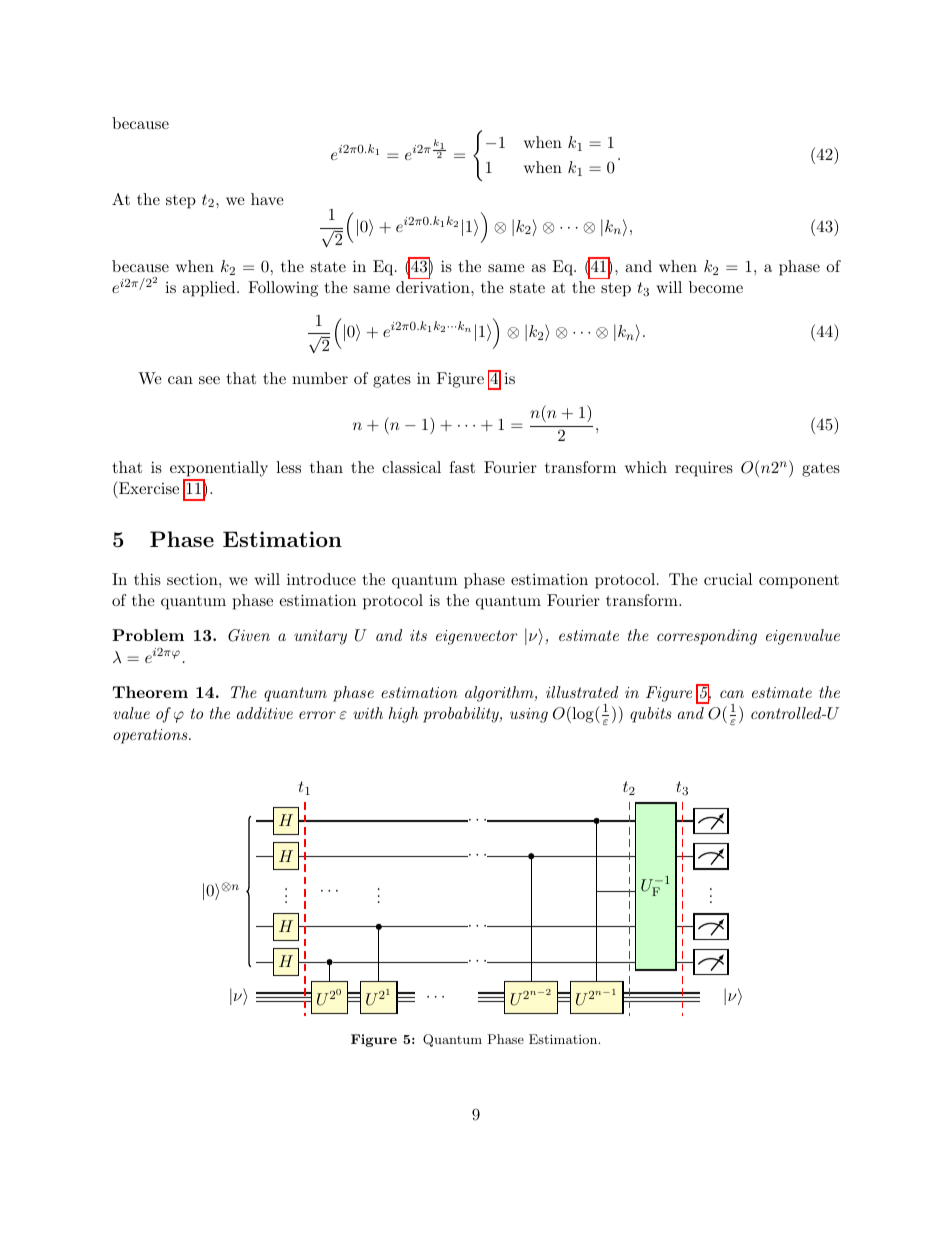 Image resolution: width=952 pixels, height=1233 pixels. Describe the element at coordinates (716, 287) in the screenshot. I see `become` at that location.
